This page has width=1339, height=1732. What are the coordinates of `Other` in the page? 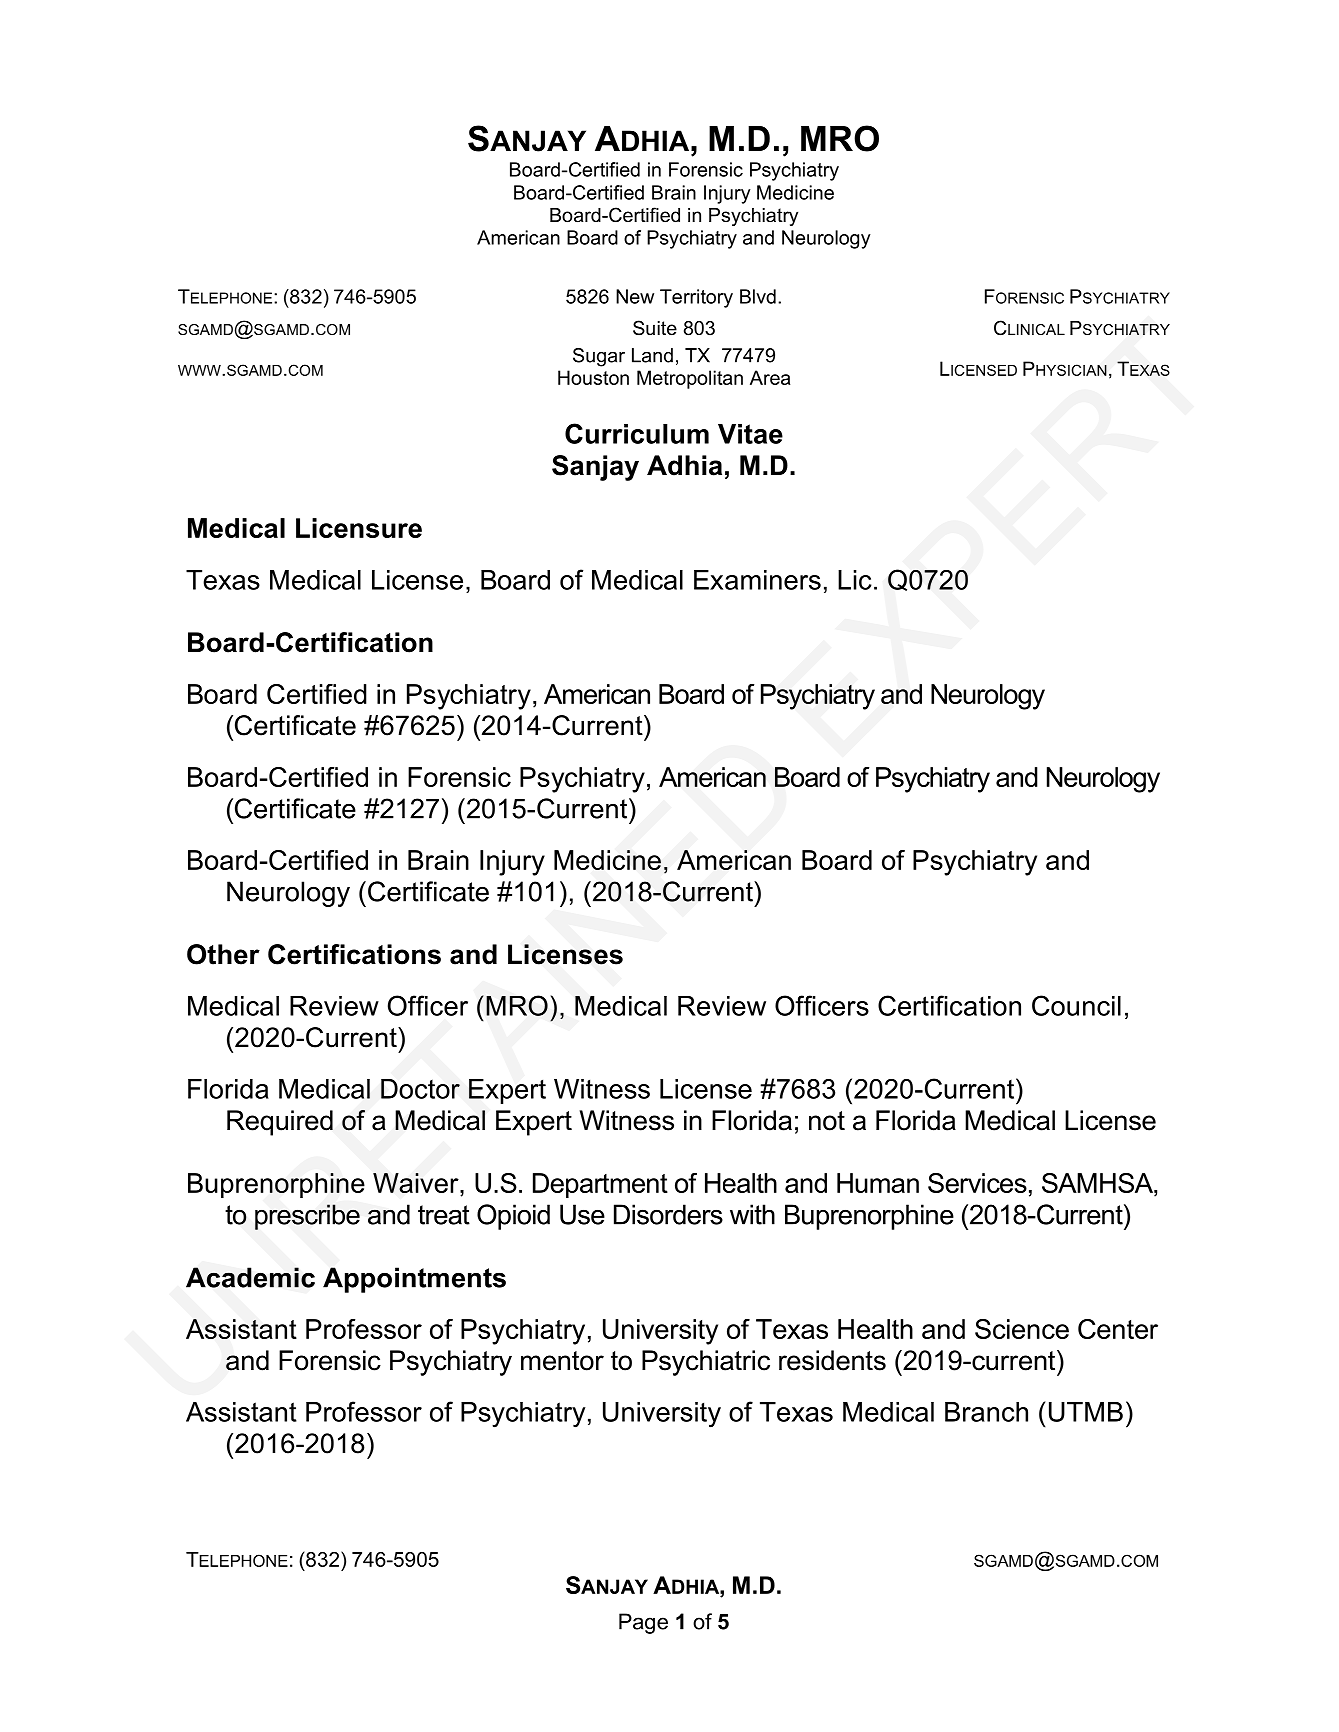 It's located at (223, 954).
